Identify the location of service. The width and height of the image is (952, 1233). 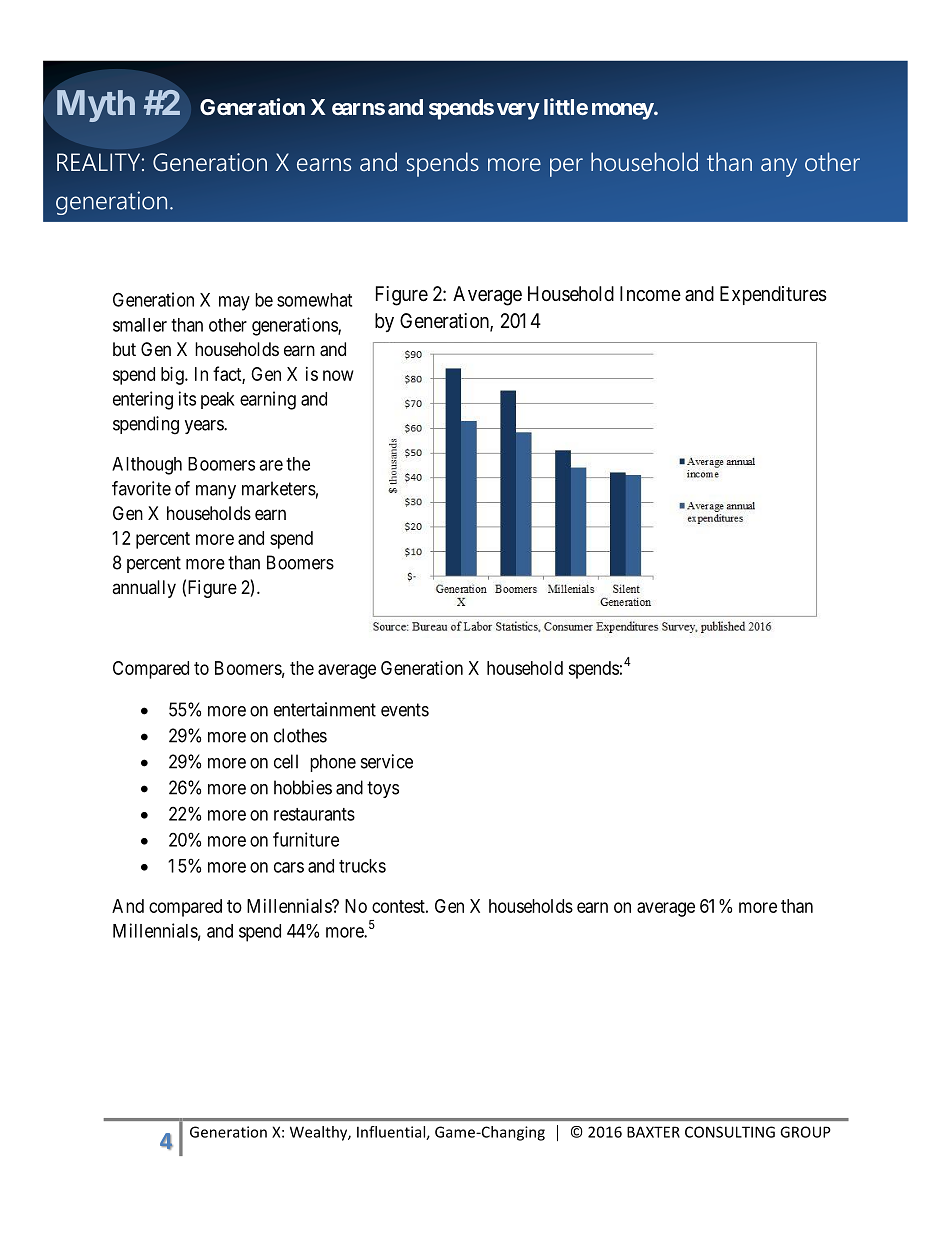
(387, 761).
